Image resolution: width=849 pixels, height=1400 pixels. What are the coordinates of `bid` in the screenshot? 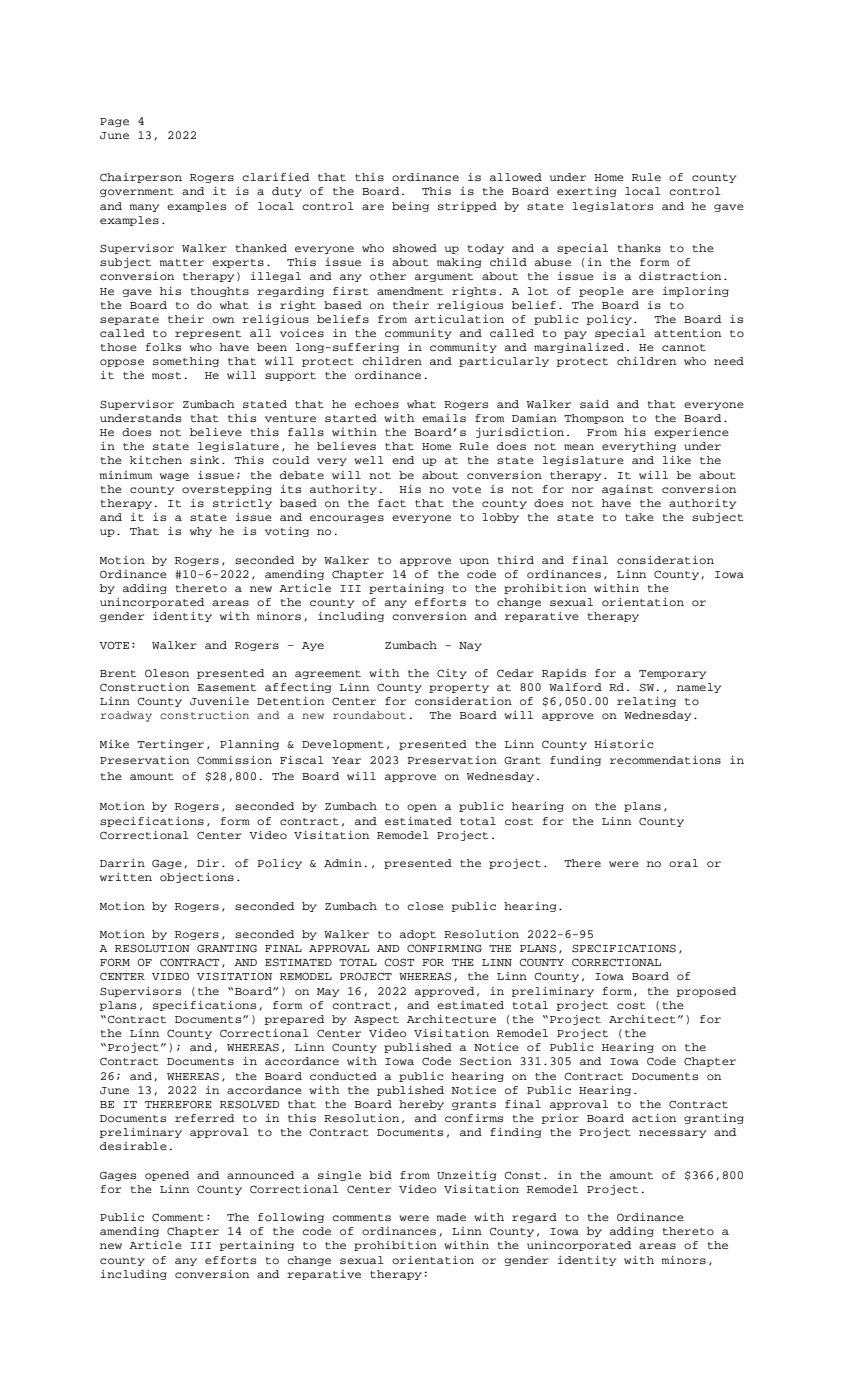 It's located at (380, 1175).
